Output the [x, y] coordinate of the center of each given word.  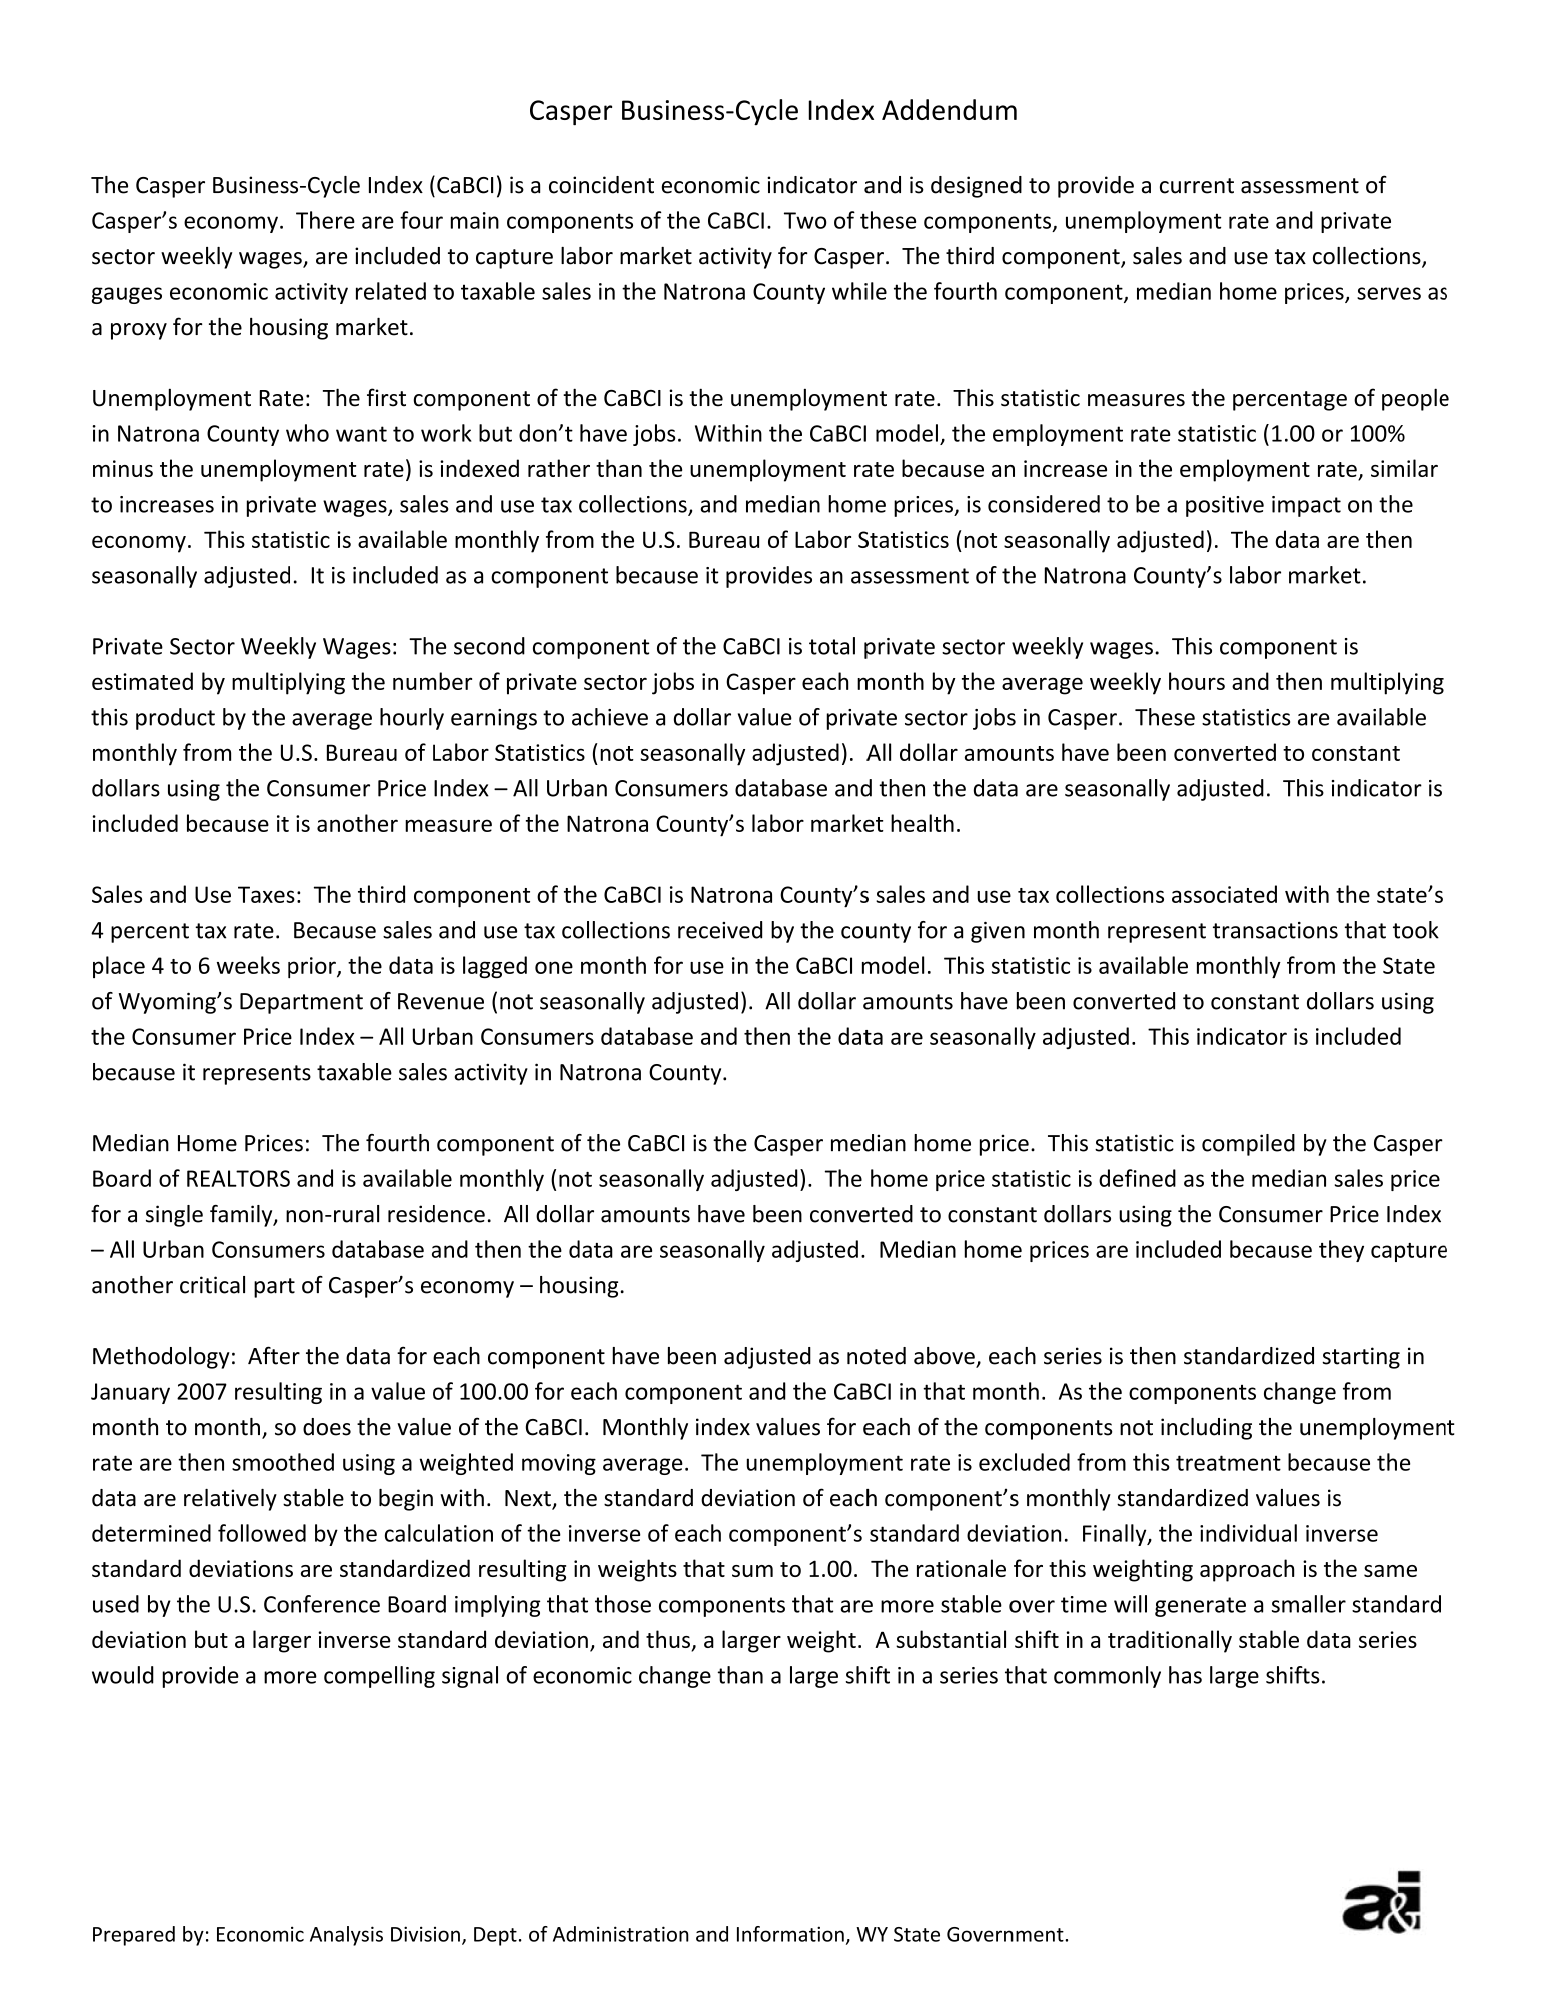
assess [1272, 187]
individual [1248, 1533]
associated [1224, 894]
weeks [248, 965]
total [832, 646]
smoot [264, 1463]
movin [552, 1462]
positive [1225, 506]
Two [805, 220]
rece [699, 932]
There [325, 220]
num [415, 683]
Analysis [346, 1936]
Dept [495, 1936]
